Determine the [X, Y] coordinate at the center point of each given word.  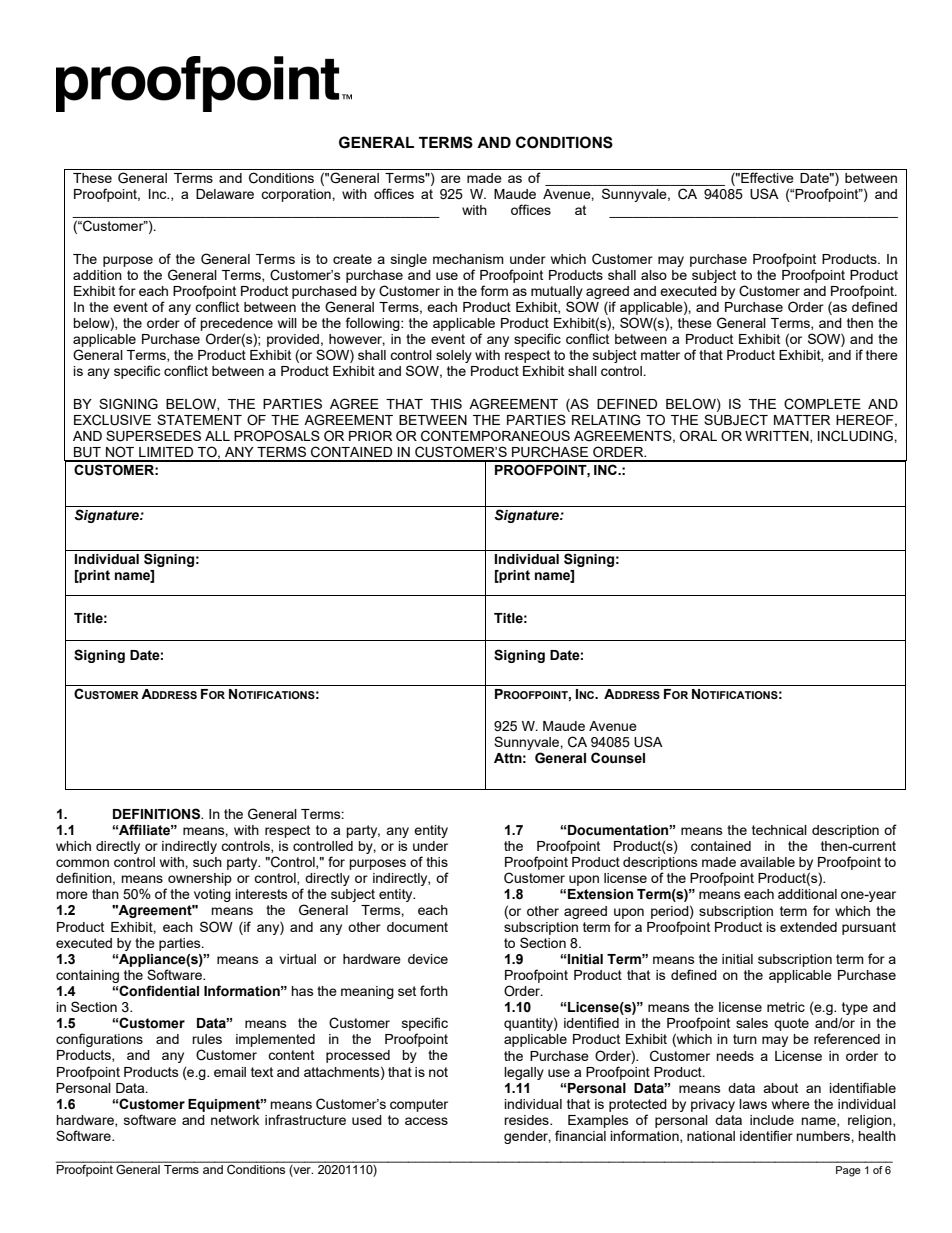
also [654, 275]
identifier [766, 1135]
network [235, 1120]
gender [527, 1137]
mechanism [468, 259]
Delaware [225, 194]
